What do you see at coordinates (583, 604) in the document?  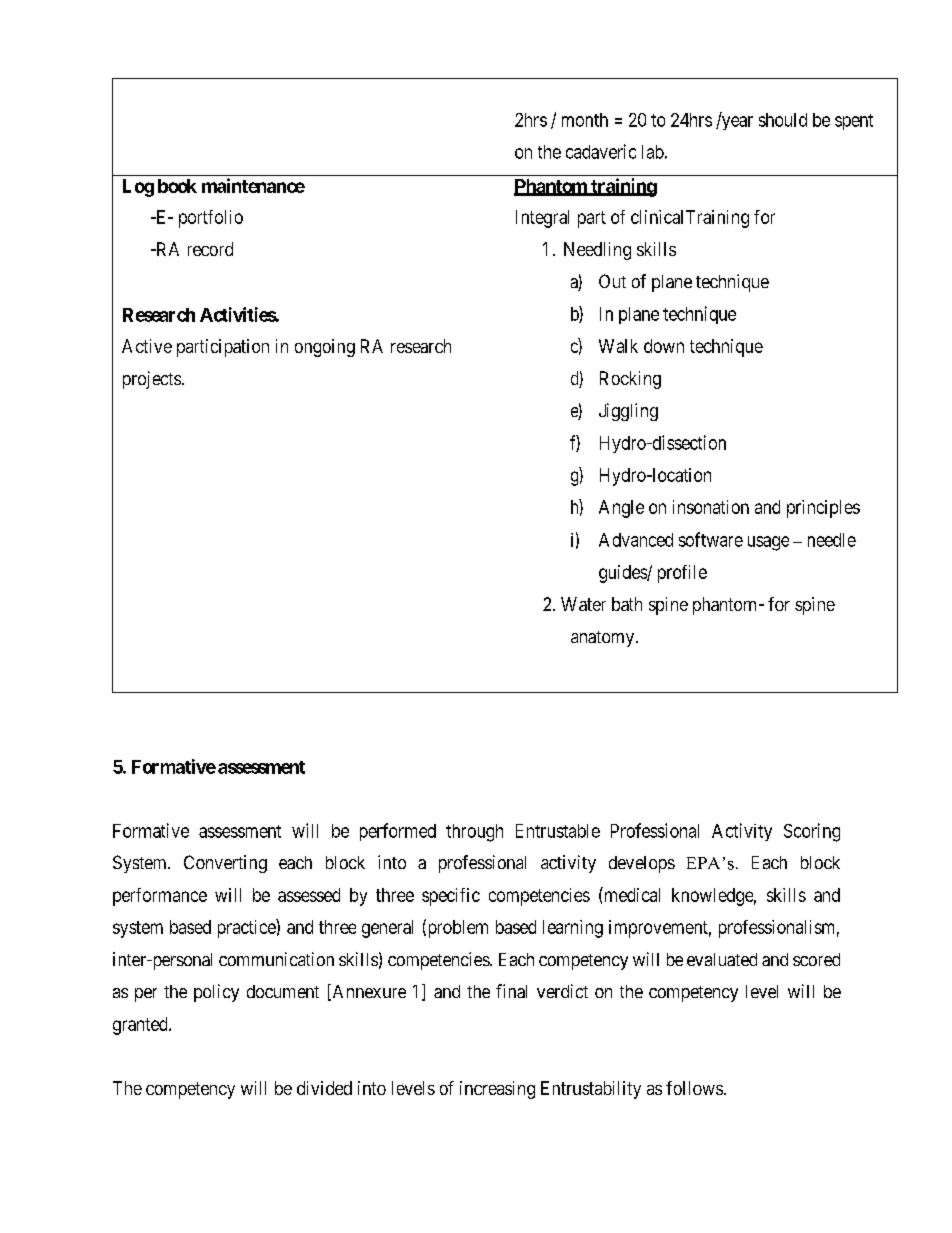 I see `Water` at bounding box center [583, 604].
